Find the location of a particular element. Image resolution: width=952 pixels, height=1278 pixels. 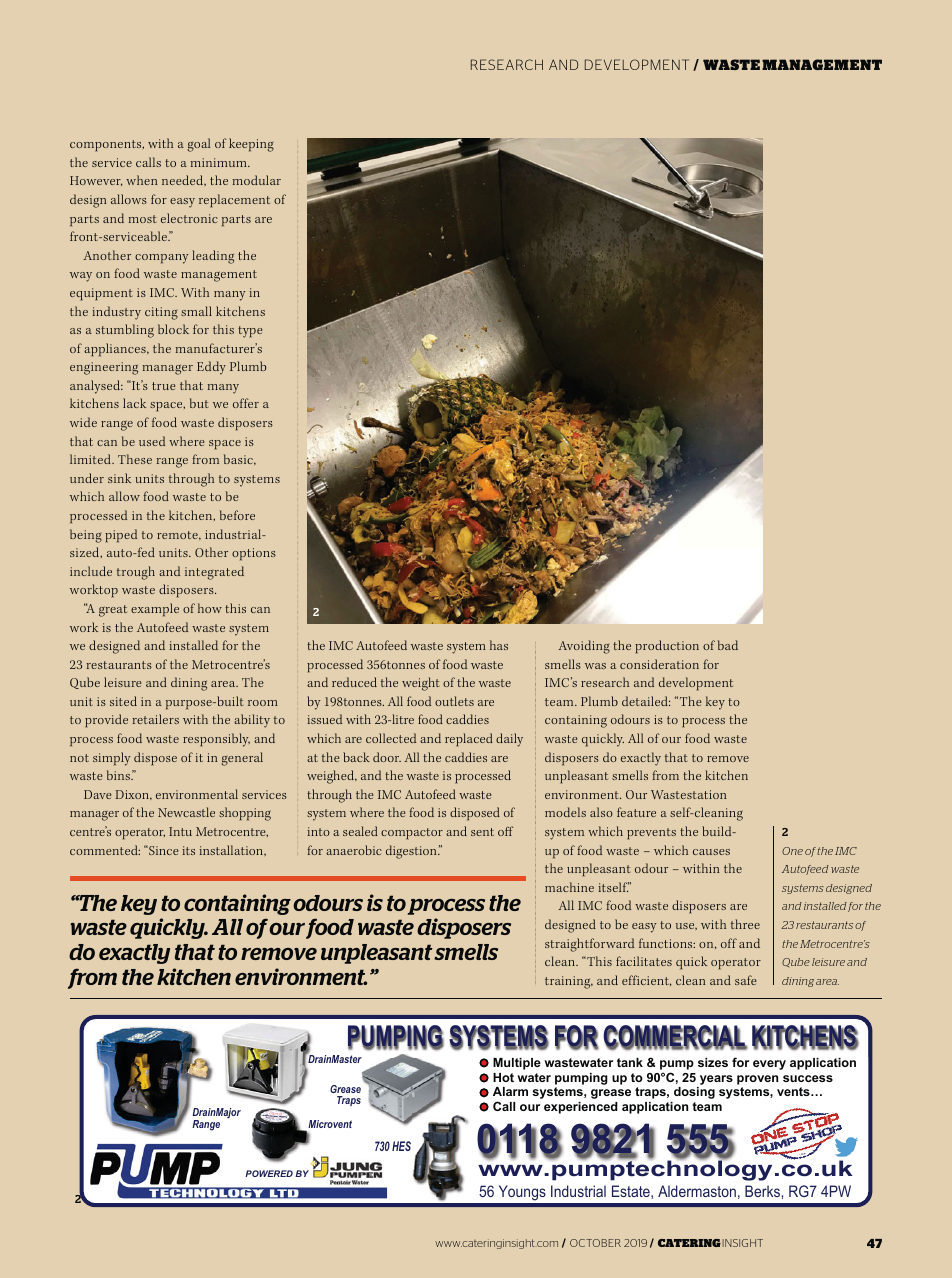

dosing is located at coordinates (694, 1093).
